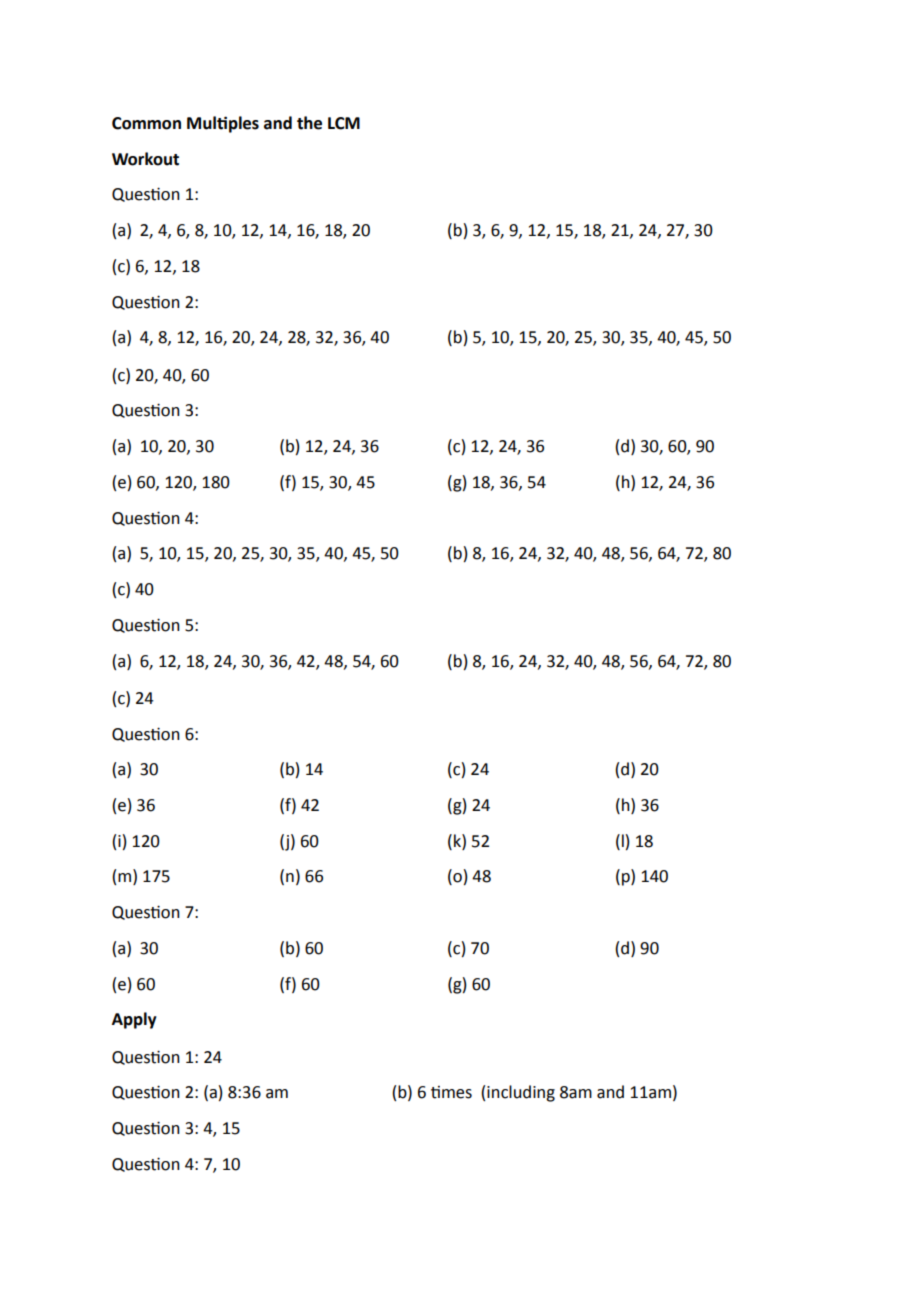  Describe the element at coordinates (521, 1093) in the screenshot. I see `including` at that location.
